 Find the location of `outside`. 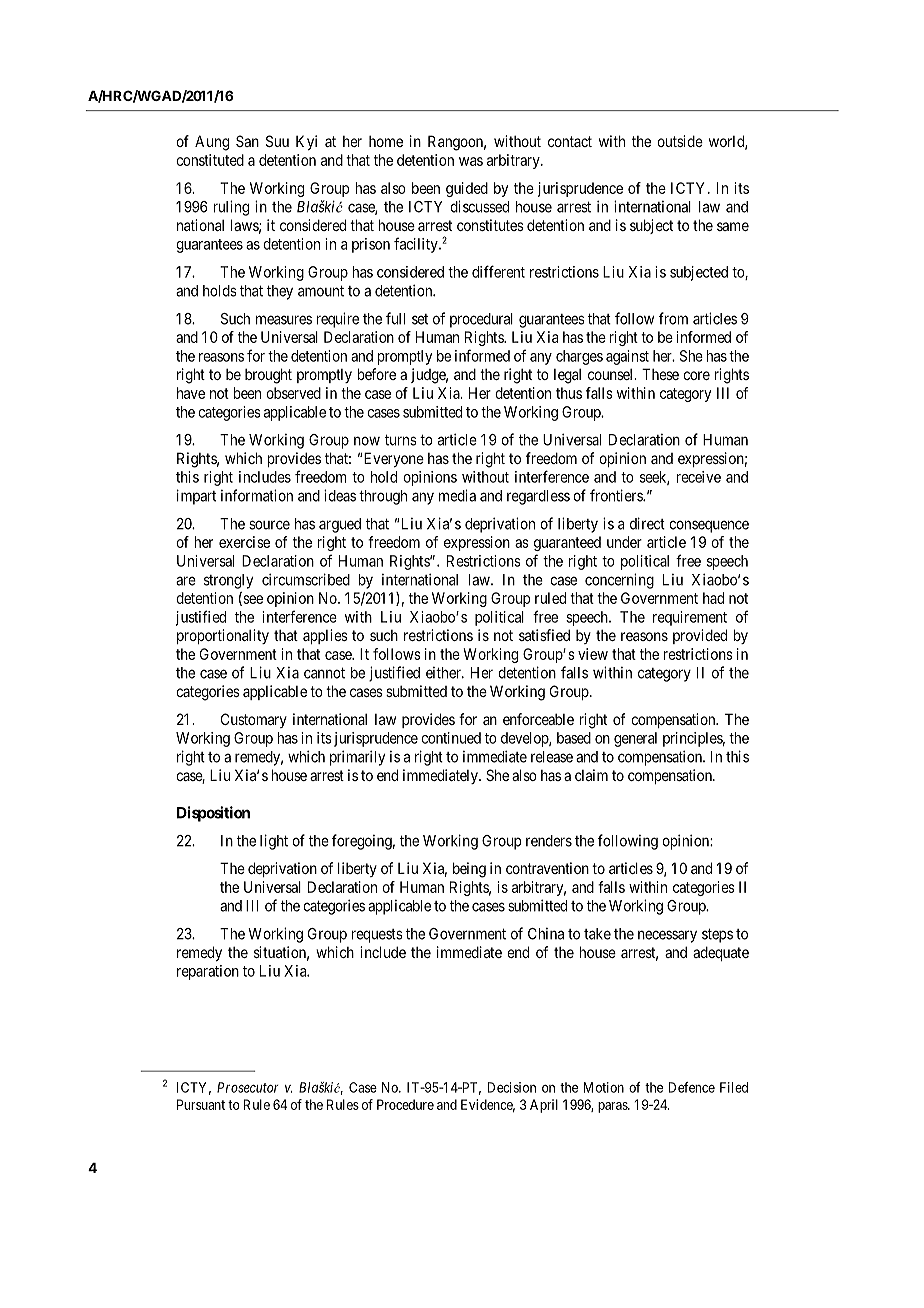

outside is located at coordinates (680, 141).
